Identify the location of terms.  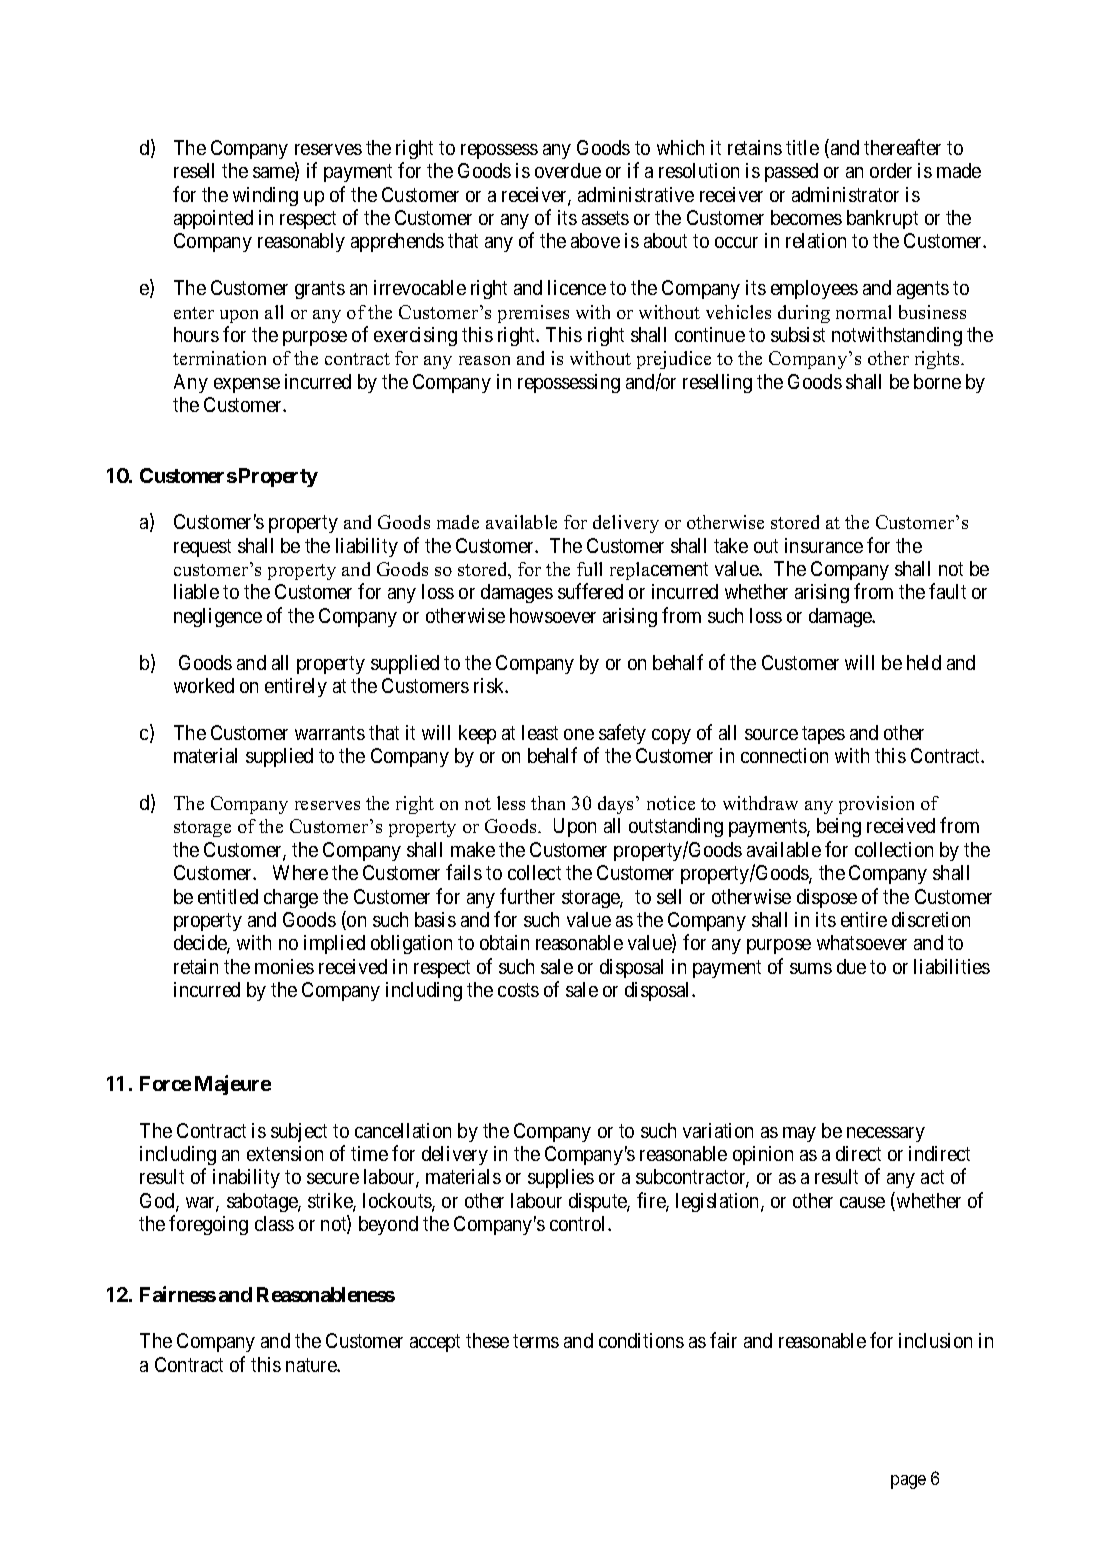
(536, 1341).
